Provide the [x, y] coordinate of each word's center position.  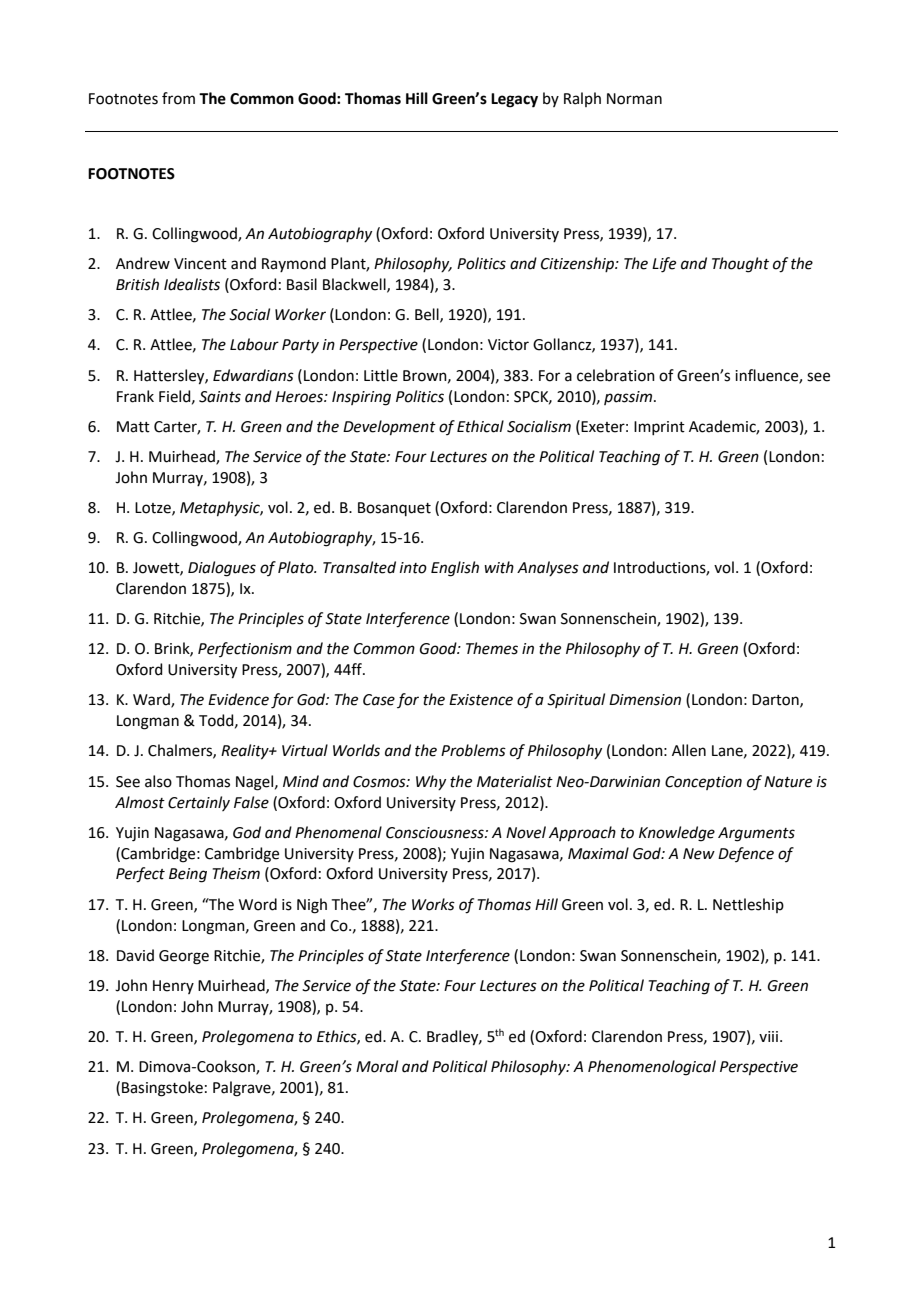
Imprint [659, 428]
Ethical [480, 426]
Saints [220, 397]
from [178, 98]
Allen [689, 750]
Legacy [514, 100]
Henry [173, 987]
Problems [473, 750]
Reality [246, 752]
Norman [634, 99]
